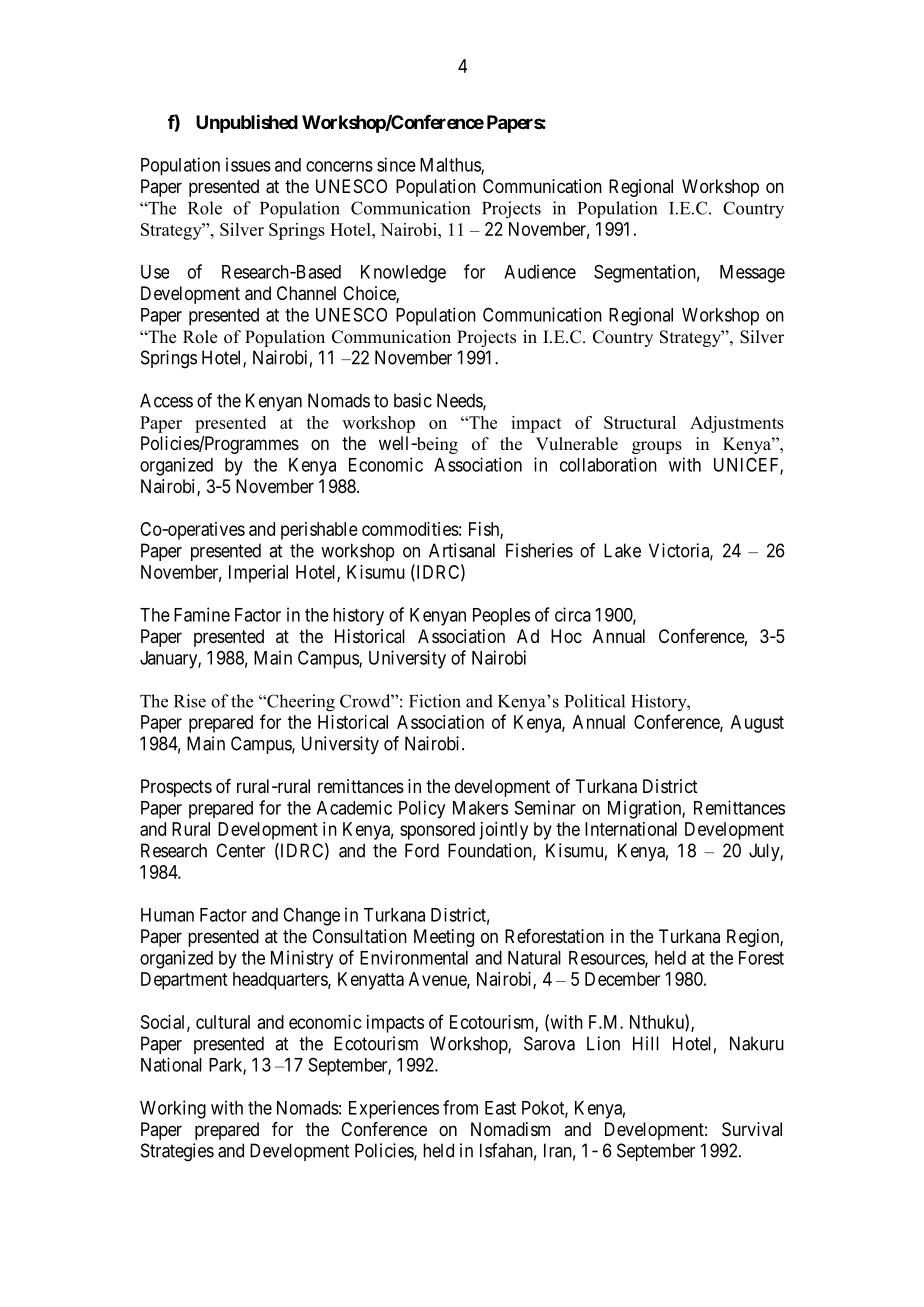 The image size is (924, 1307). What do you see at coordinates (752, 274) in the screenshot?
I see `Message` at bounding box center [752, 274].
